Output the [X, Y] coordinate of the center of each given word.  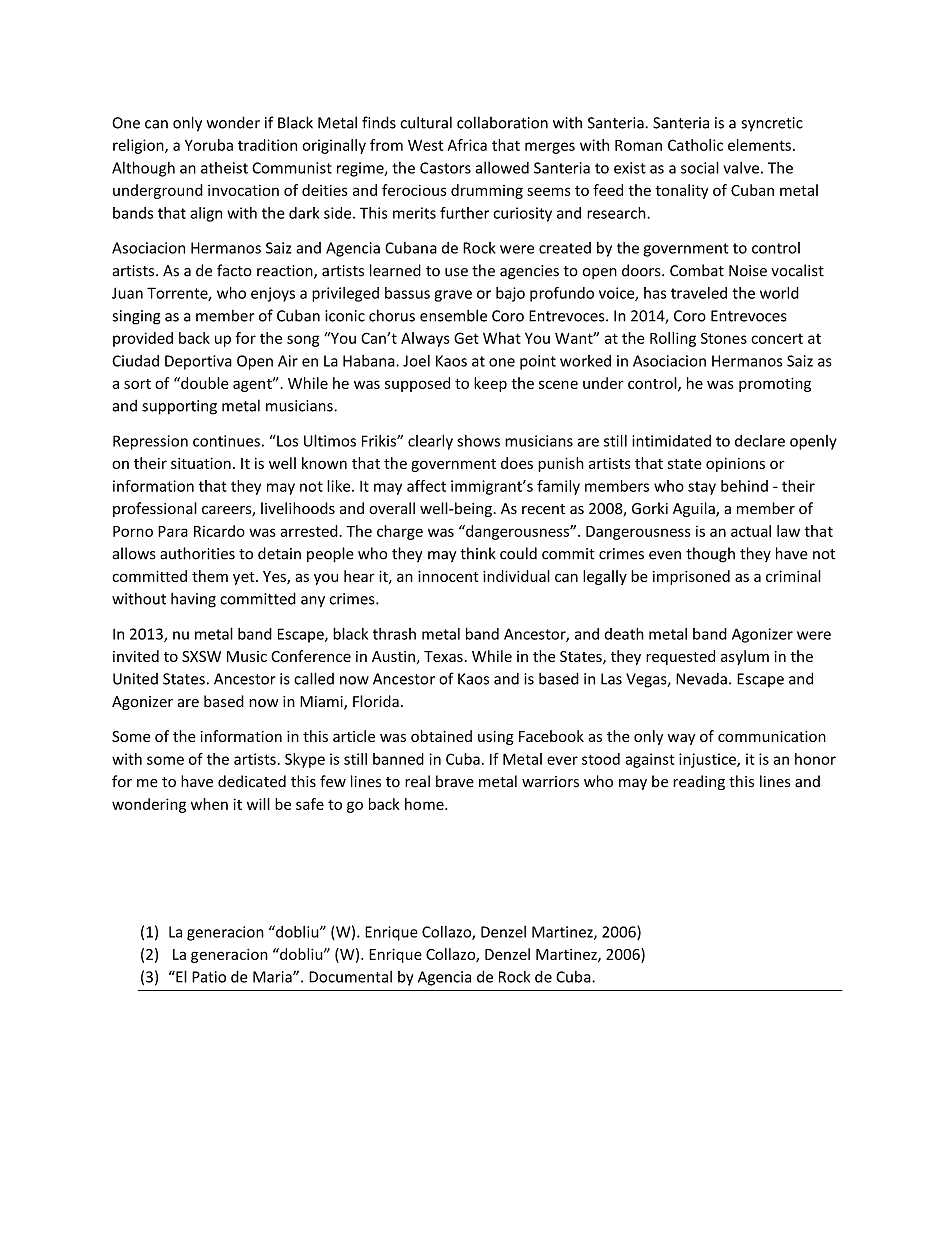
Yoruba [209, 145]
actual [751, 531]
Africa [467, 145]
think [478, 553]
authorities [197, 553]
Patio [209, 977]
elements [759, 145]
